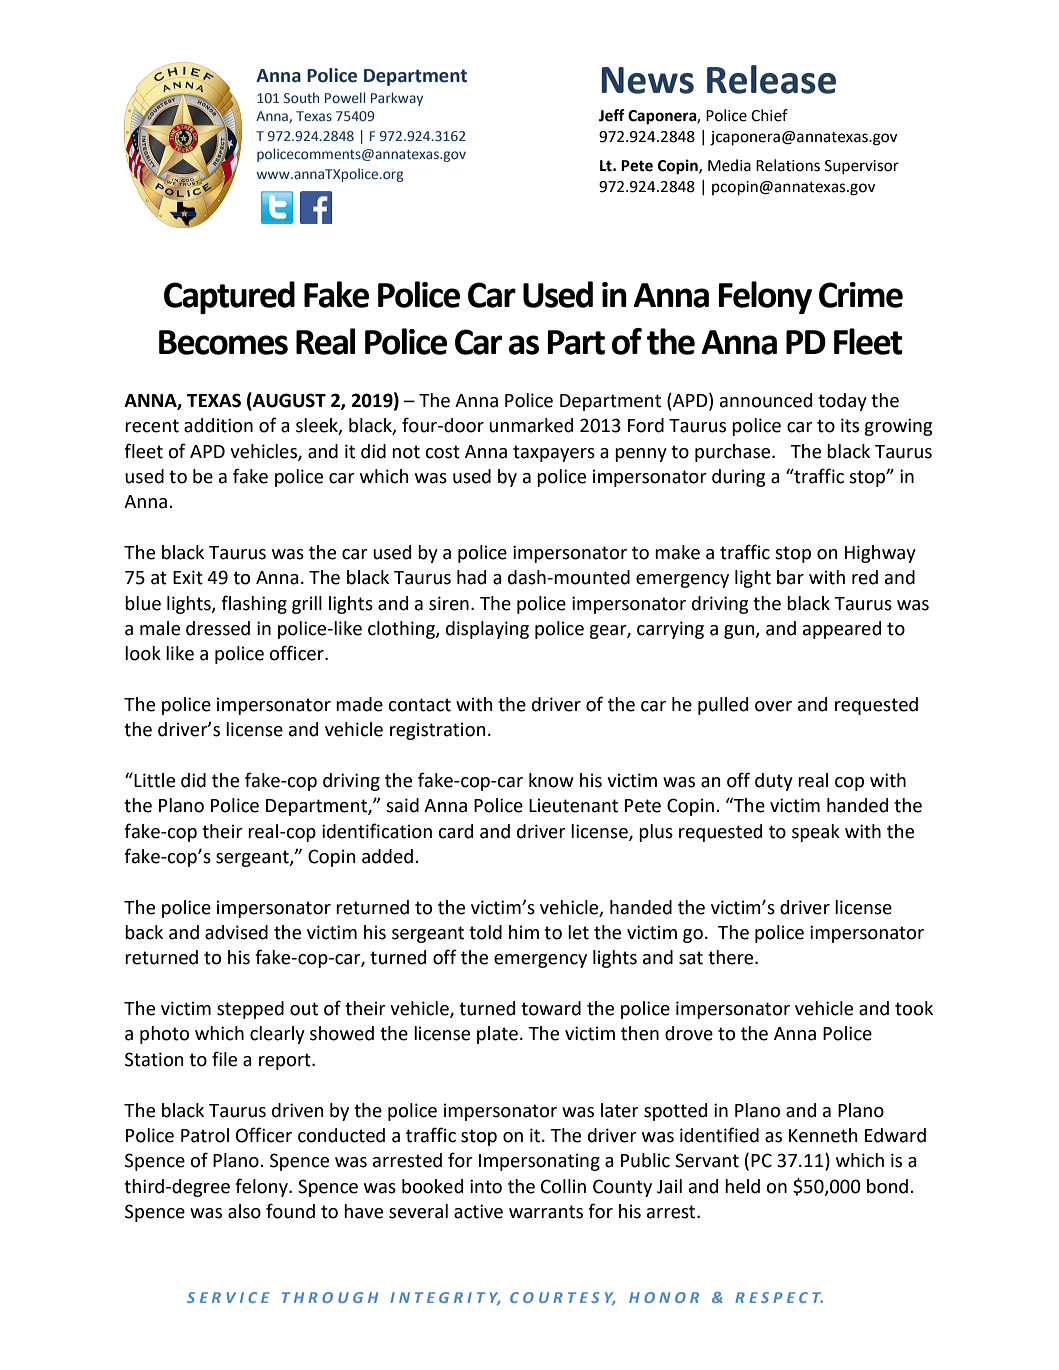 Image resolution: width=1059 pixels, height=1370 pixels. I want to click on also, so click(244, 1211).
